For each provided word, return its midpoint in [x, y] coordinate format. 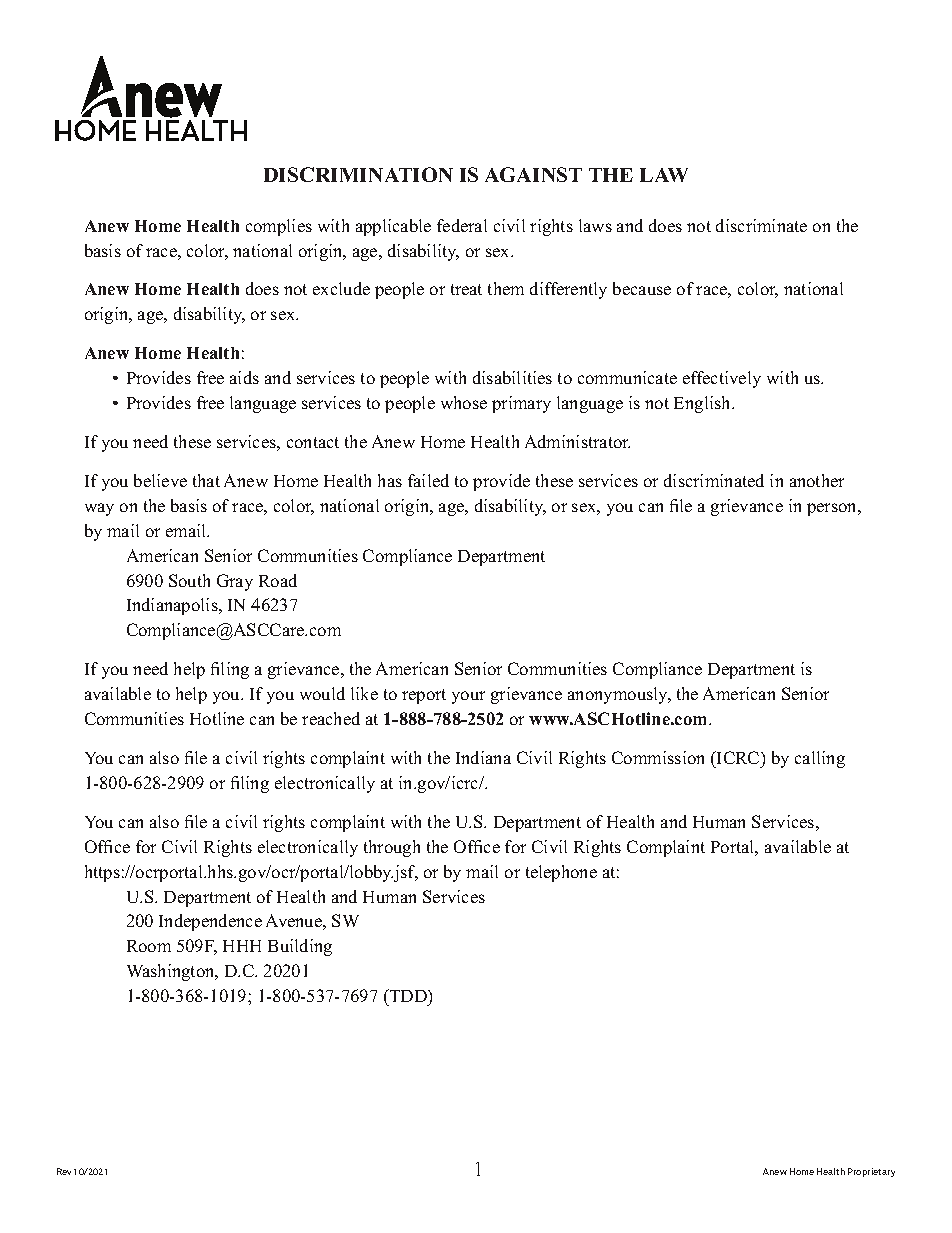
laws [595, 225]
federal [462, 225]
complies [279, 227]
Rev [64, 1171]
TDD [408, 995]
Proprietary [871, 1172]
